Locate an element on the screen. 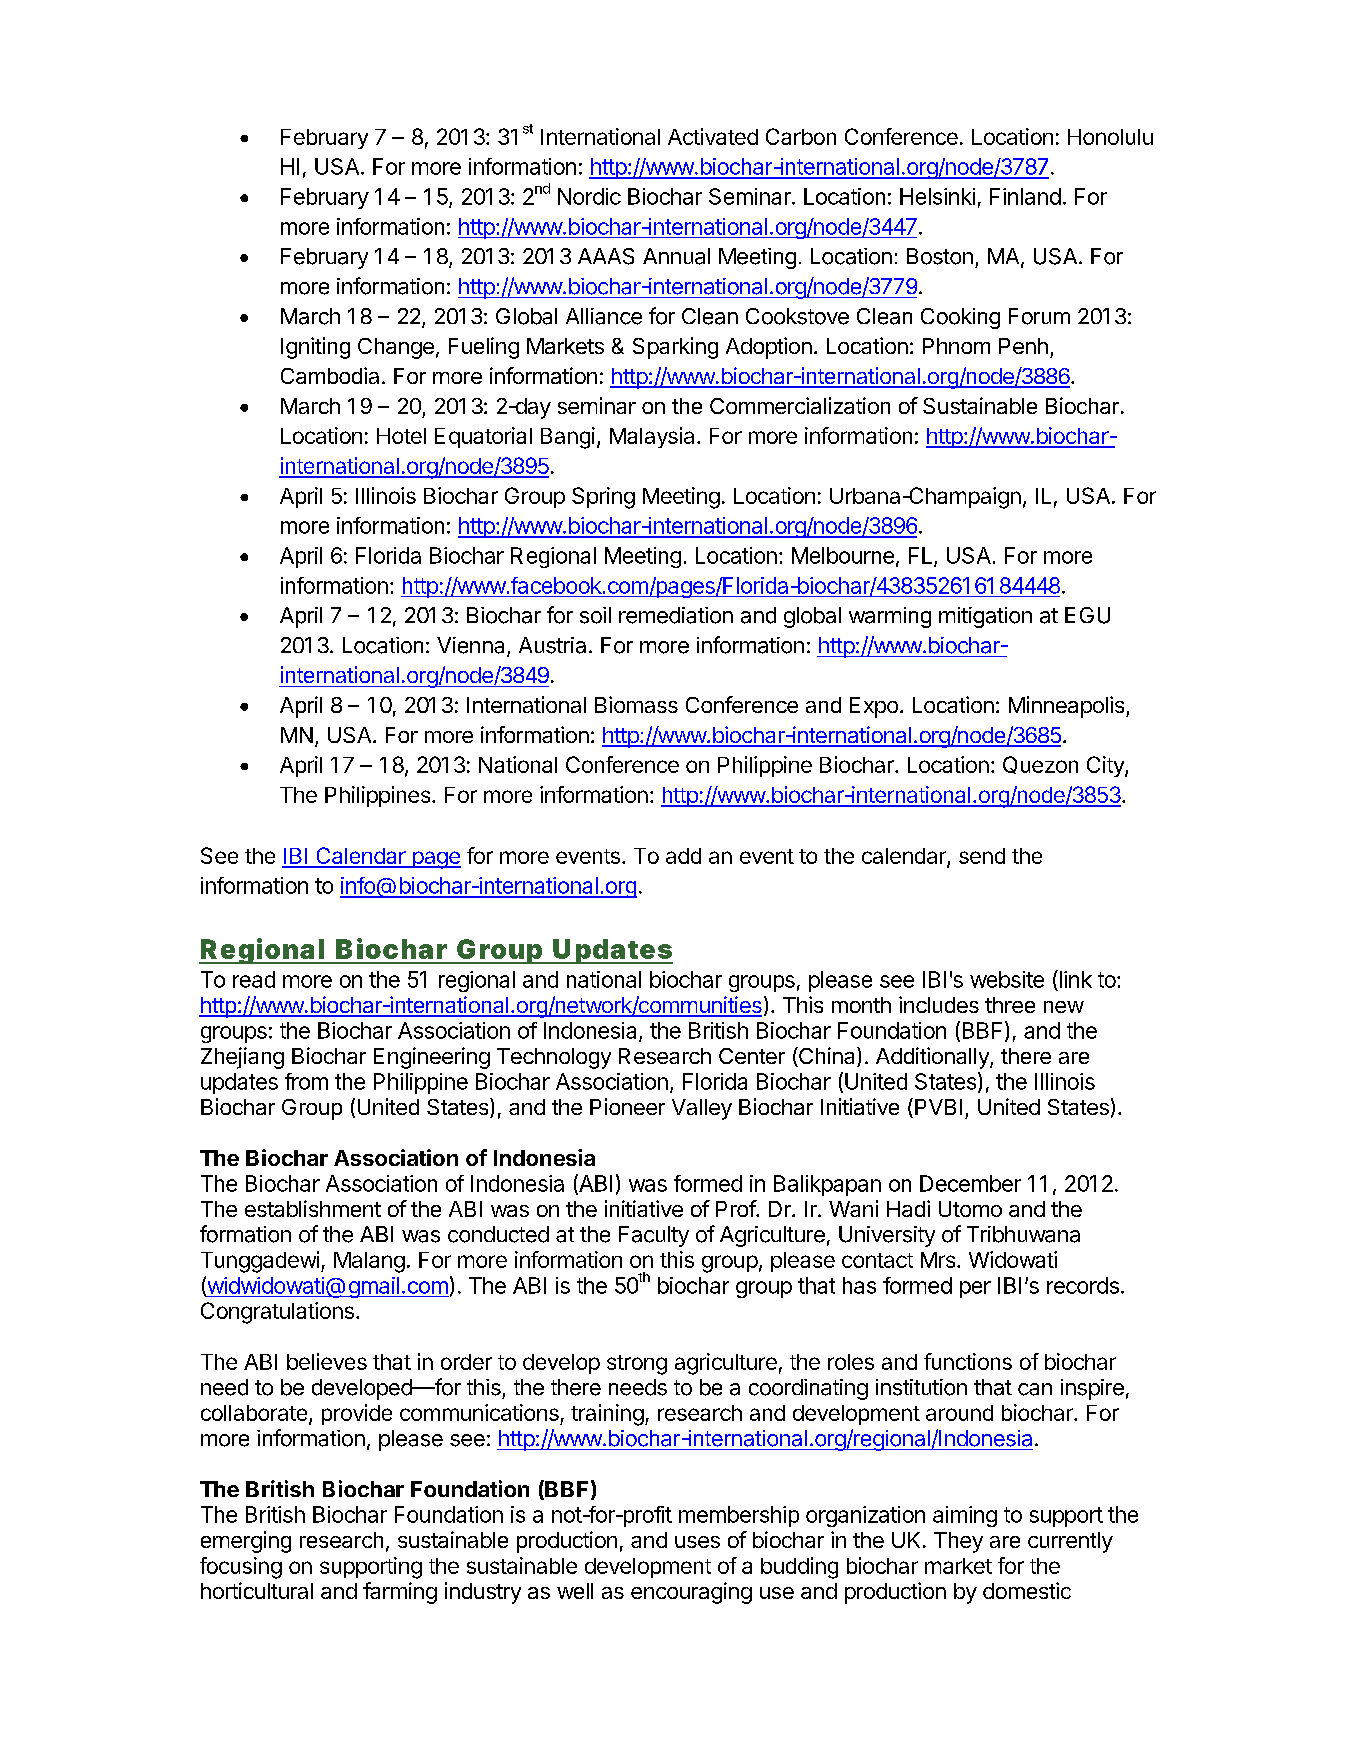 Image resolution: width=1356 pixels, height=1755 pixels. remediation is located at coordinates (676, 615).
